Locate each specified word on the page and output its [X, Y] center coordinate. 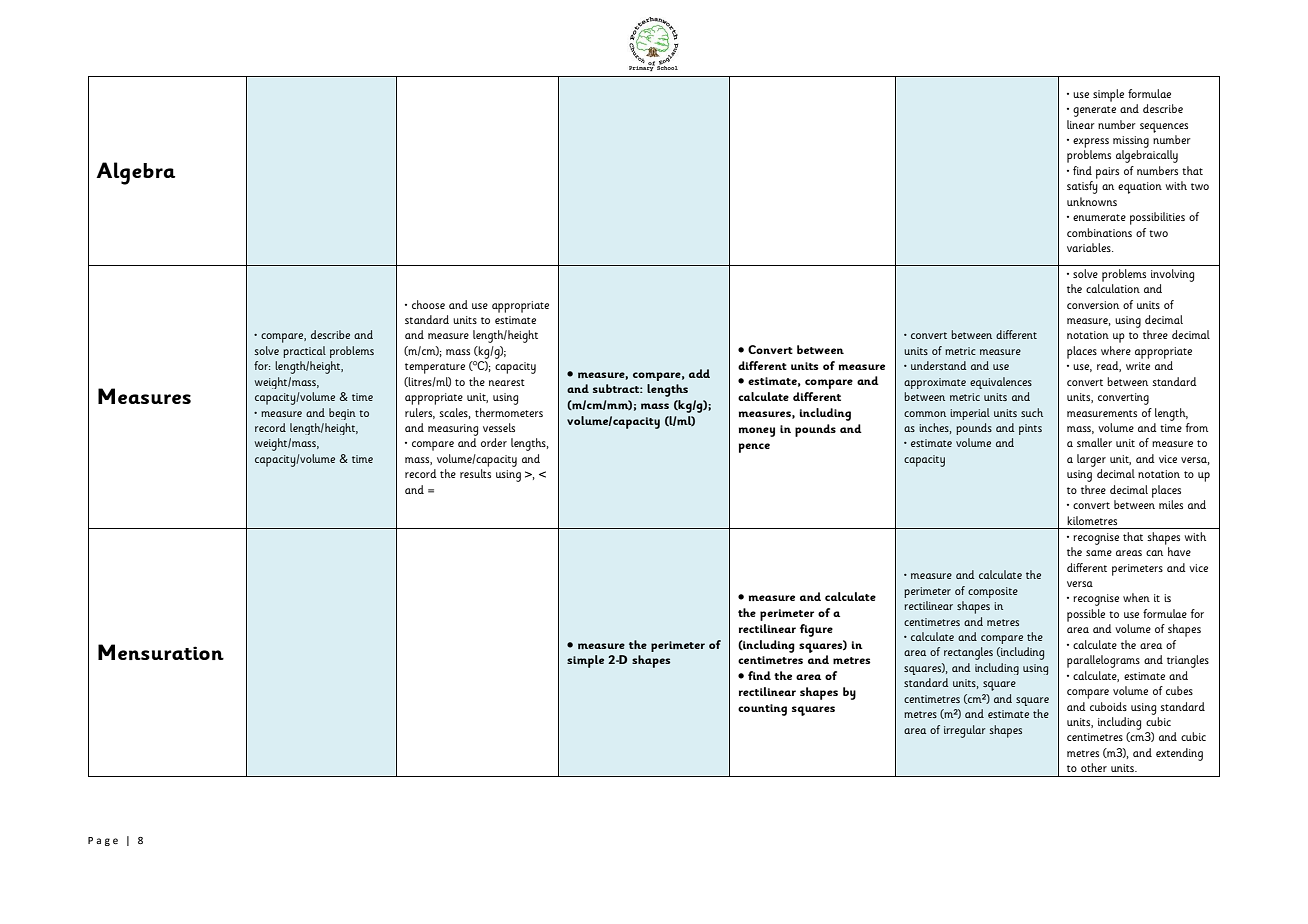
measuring [453, 430]
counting [762, 710]
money [757, 432]
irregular [964, 731]
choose [428, 304]
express [1091, 143]
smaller [1094, 442]
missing [1131, 142]
